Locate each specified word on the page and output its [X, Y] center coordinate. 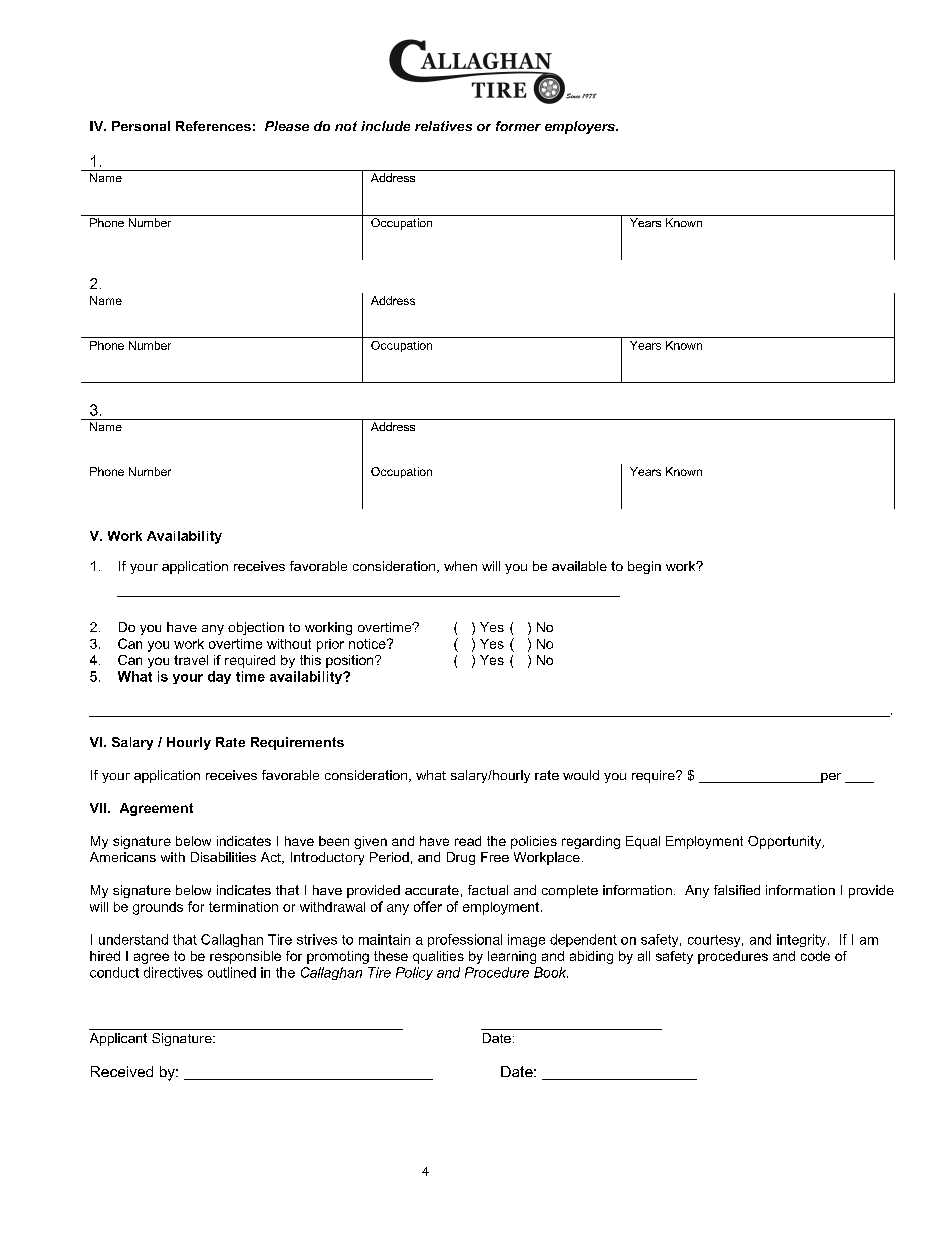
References [213, 126]
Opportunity [786, 842]
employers [581, 127]
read [468, 841]
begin [644, 567]
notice [368, 644]
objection [256, 628]
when [460, 566]
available [579, 566]
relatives [443, 126]
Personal [141, 126]
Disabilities [223, 857]
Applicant [118, 1039]
